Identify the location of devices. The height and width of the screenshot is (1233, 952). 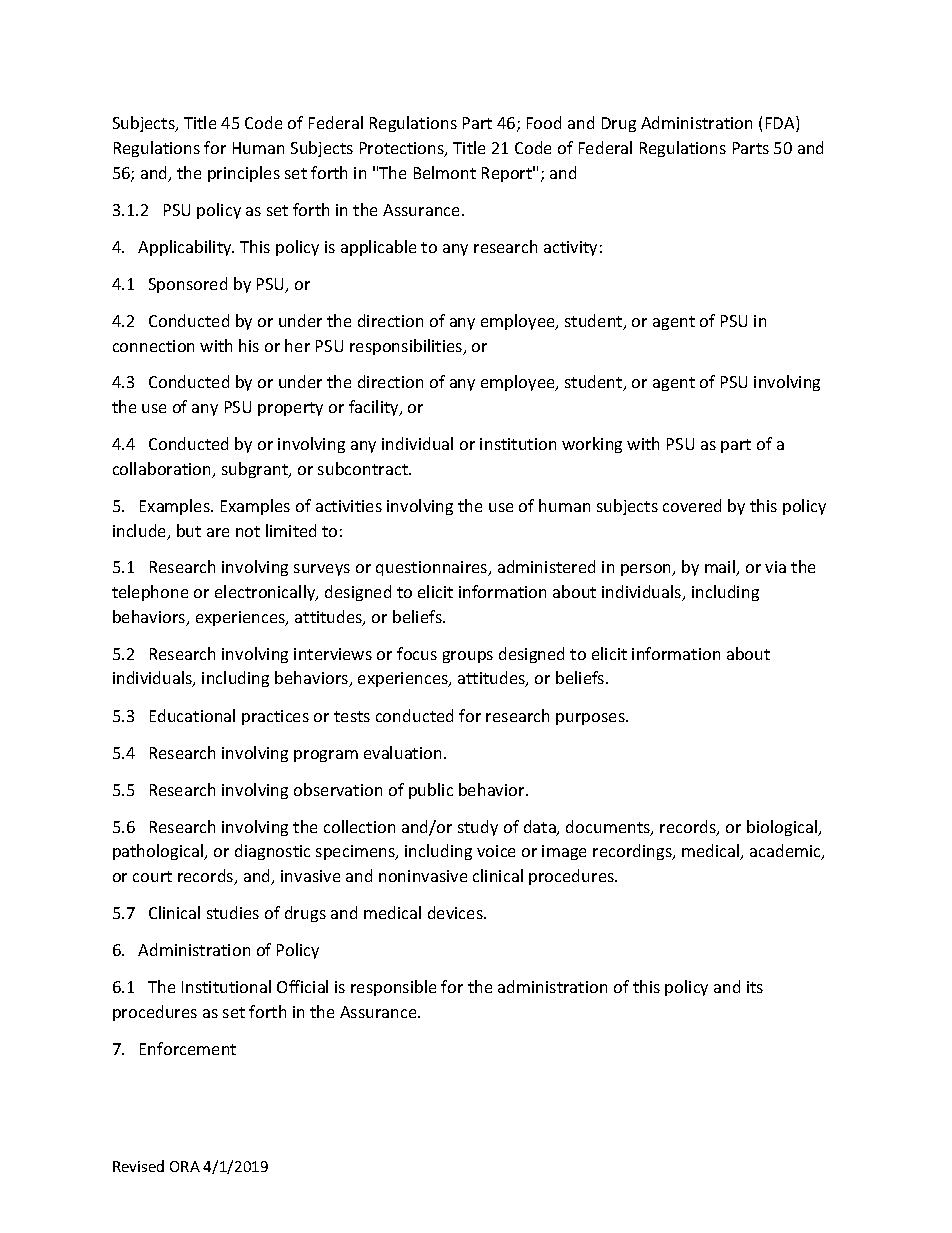
(456, 912).
